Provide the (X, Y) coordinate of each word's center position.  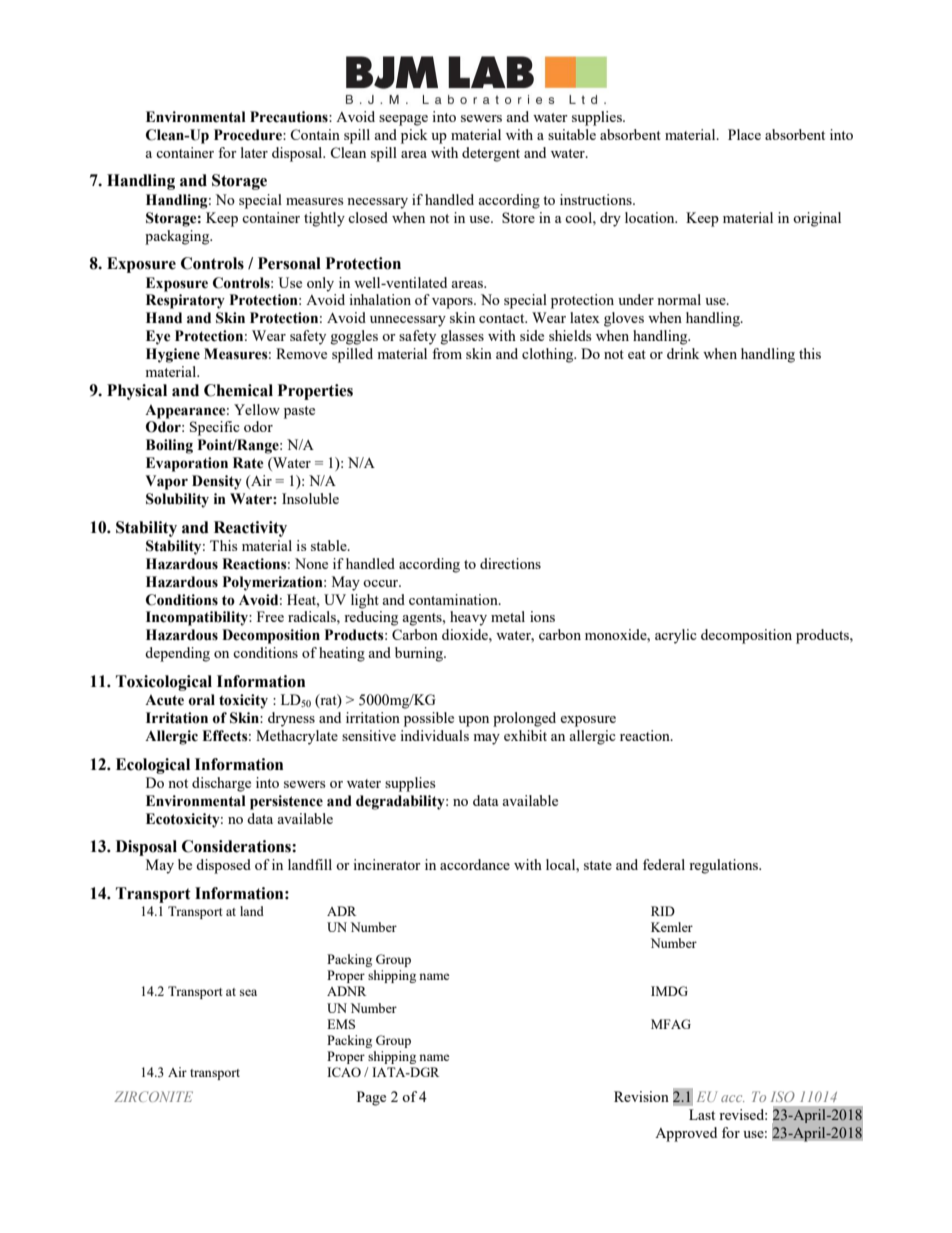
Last (702, 1114)
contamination (454, 599)
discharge (221, 784)
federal (664, 864)
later (254, 152)
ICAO (344, 1072)
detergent (491, 154)
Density (217, 482)
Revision (641, 1096)
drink (683, 353)
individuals (434, 735)
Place (744, 134)
